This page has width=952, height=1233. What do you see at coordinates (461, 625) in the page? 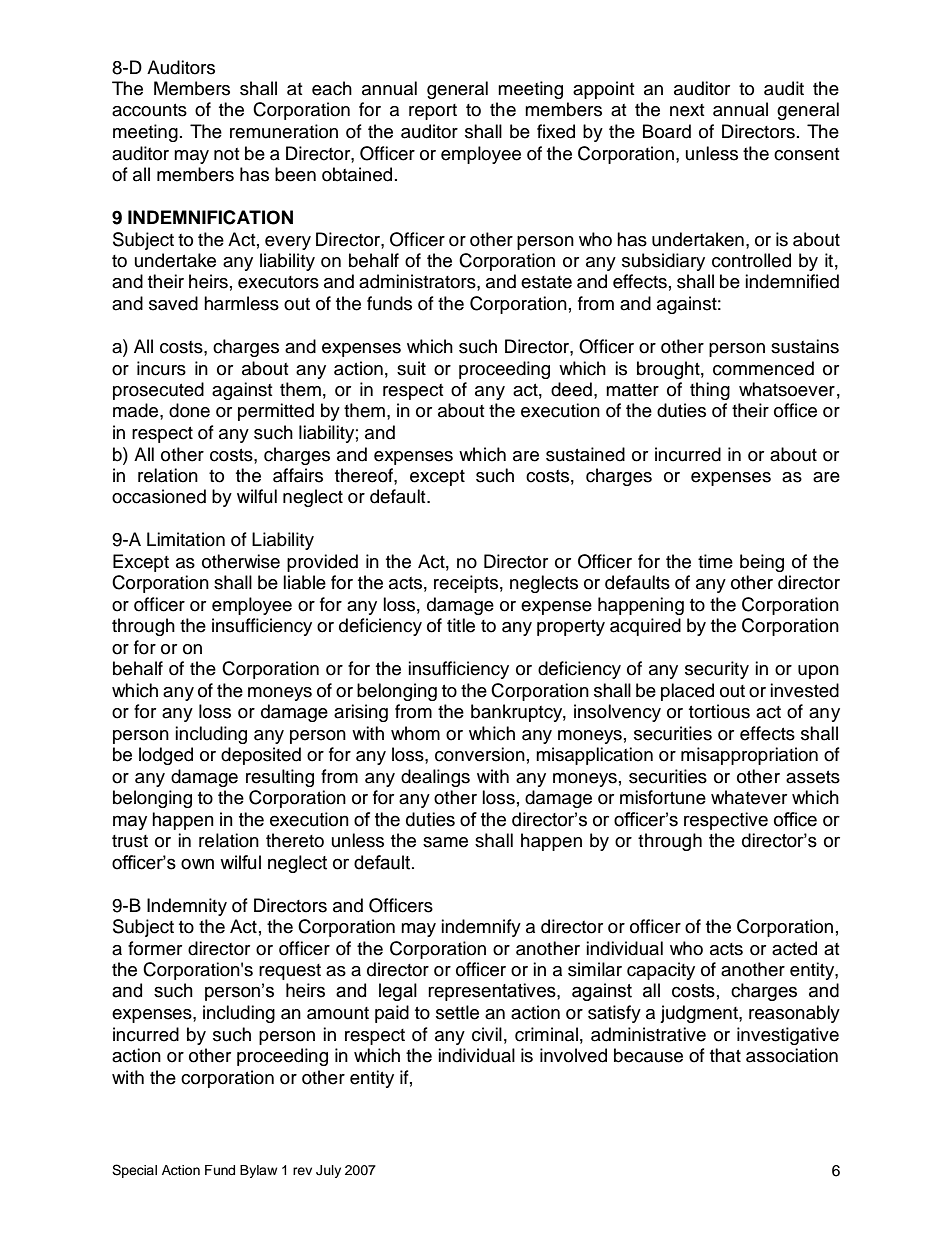
I see `title` at bounding box center [461, 625].
